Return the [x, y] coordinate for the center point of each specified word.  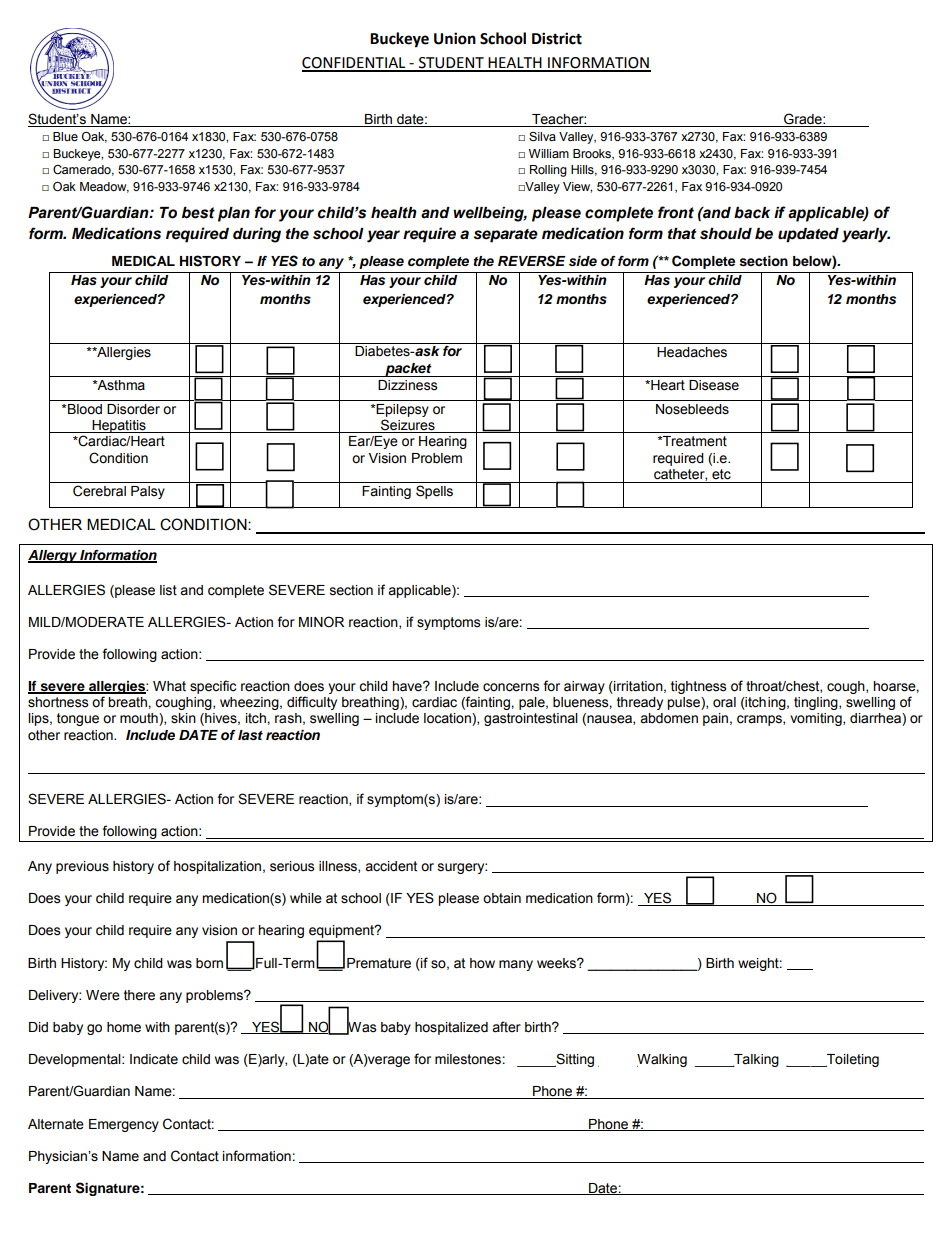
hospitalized [451, 1028]
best [198, 213]
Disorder [133, 409]
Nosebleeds [692, 409]
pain [715, 719]
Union [455, 38]
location [448, 719]
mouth [140, 719]
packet [408, 370]
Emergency [124, 1125]
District [557, 38]
